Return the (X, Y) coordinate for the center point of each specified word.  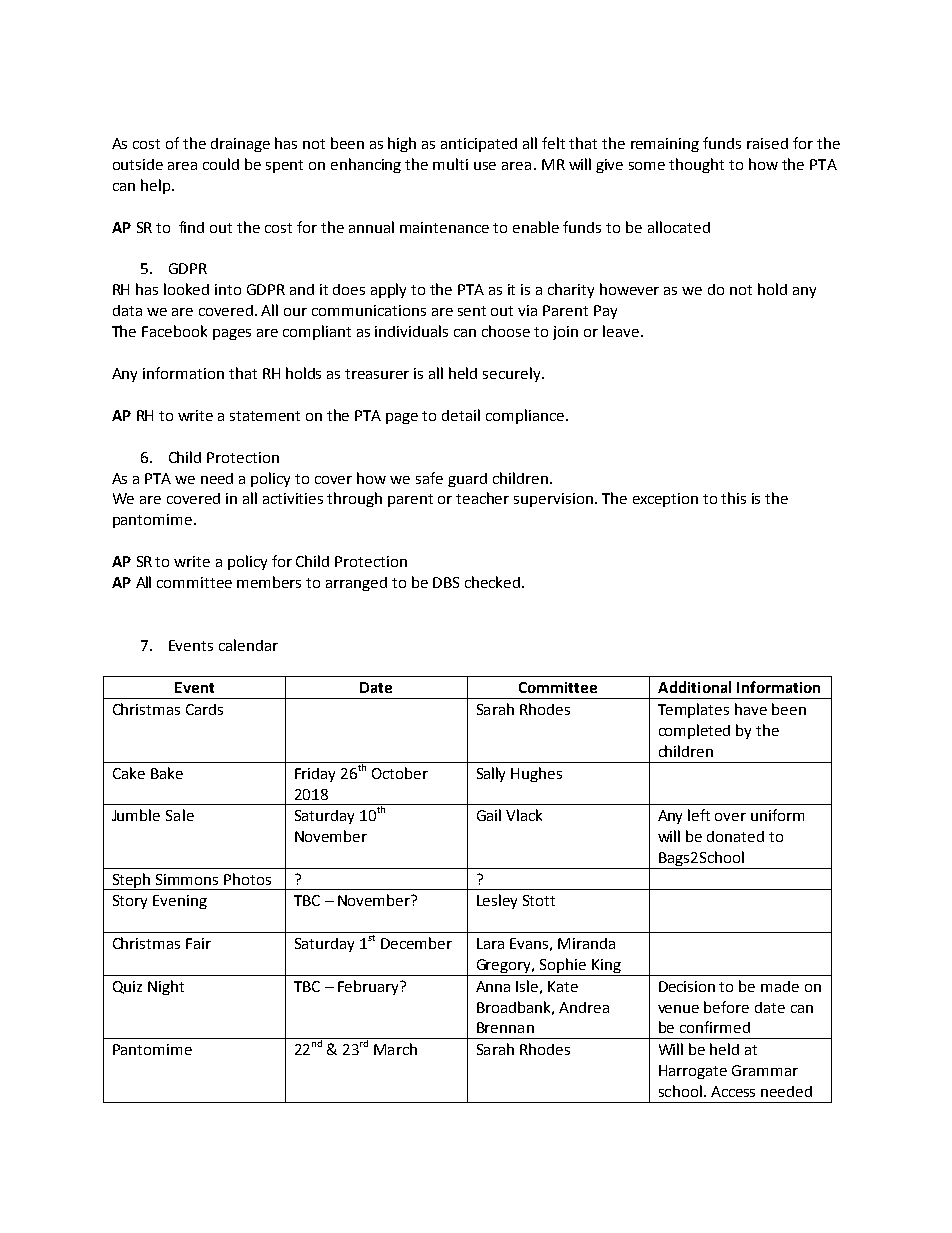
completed (694, 731)
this (733, 498)
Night (166, 987)
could (221, 164)
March (395, 1049)
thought (696, 165)
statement (265, 416)
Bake (167, 773)
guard (467, 480)
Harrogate (693, 1072)
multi (450, 164)
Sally (491, 774)
